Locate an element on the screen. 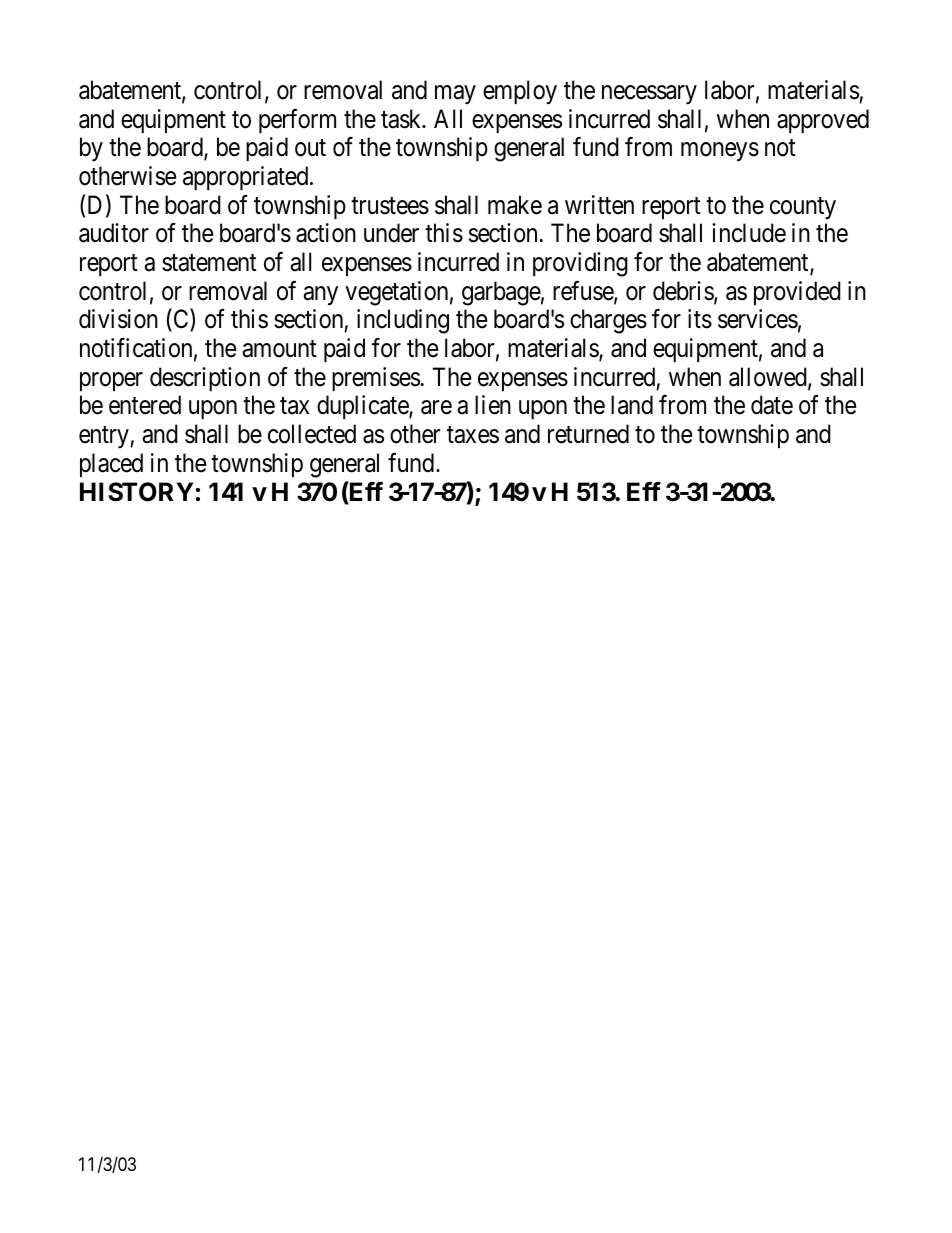 The height and width of the screenshot is (1233, 952). HISTORY is located at coordinates (136, 492).
